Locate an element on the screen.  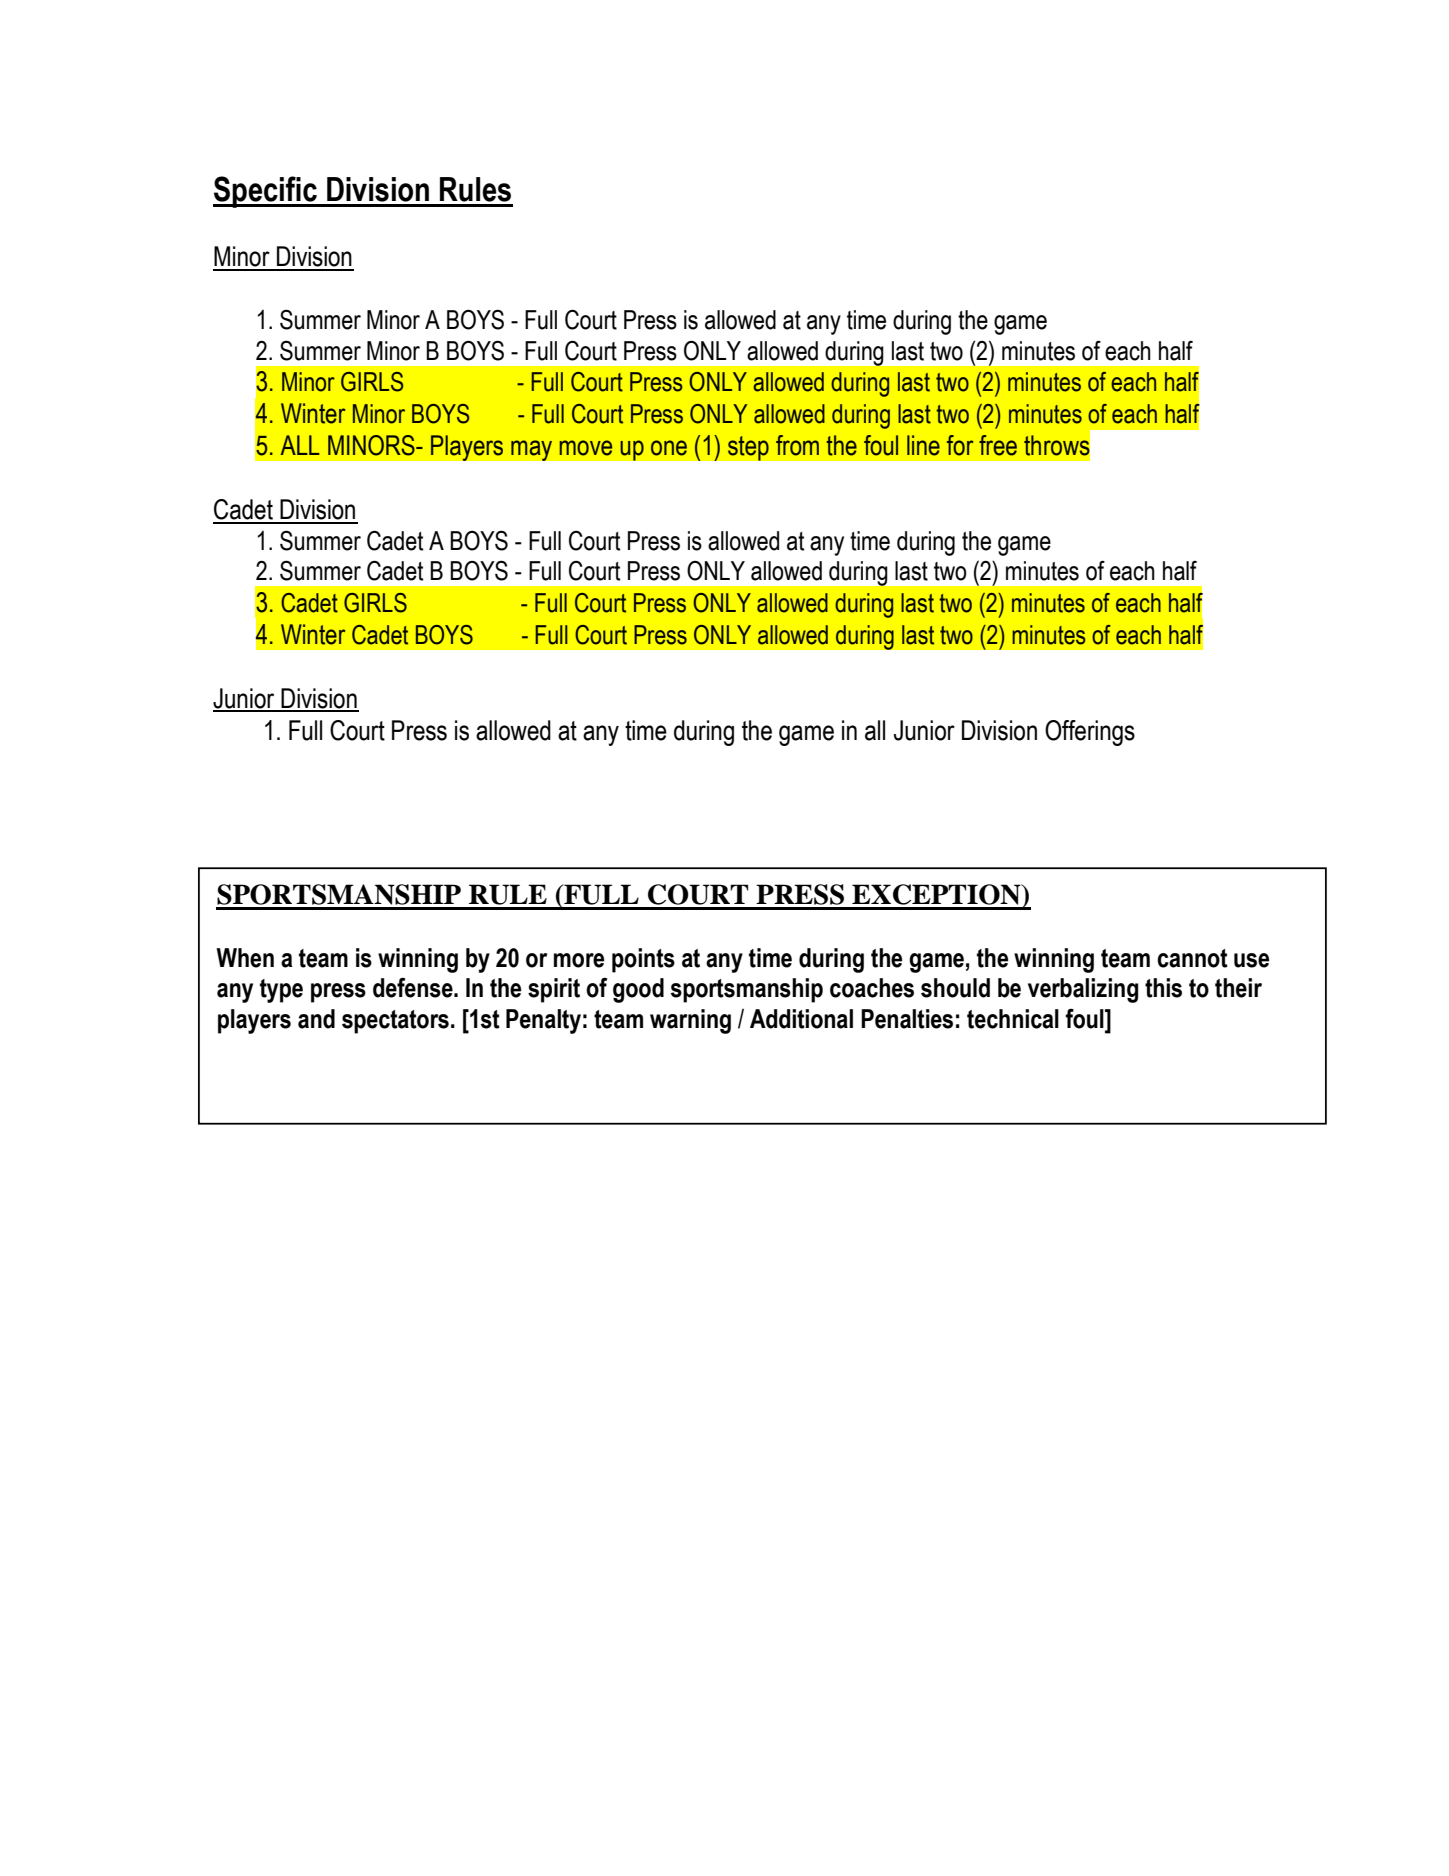
Specific is located at coordinates (266, 192).
